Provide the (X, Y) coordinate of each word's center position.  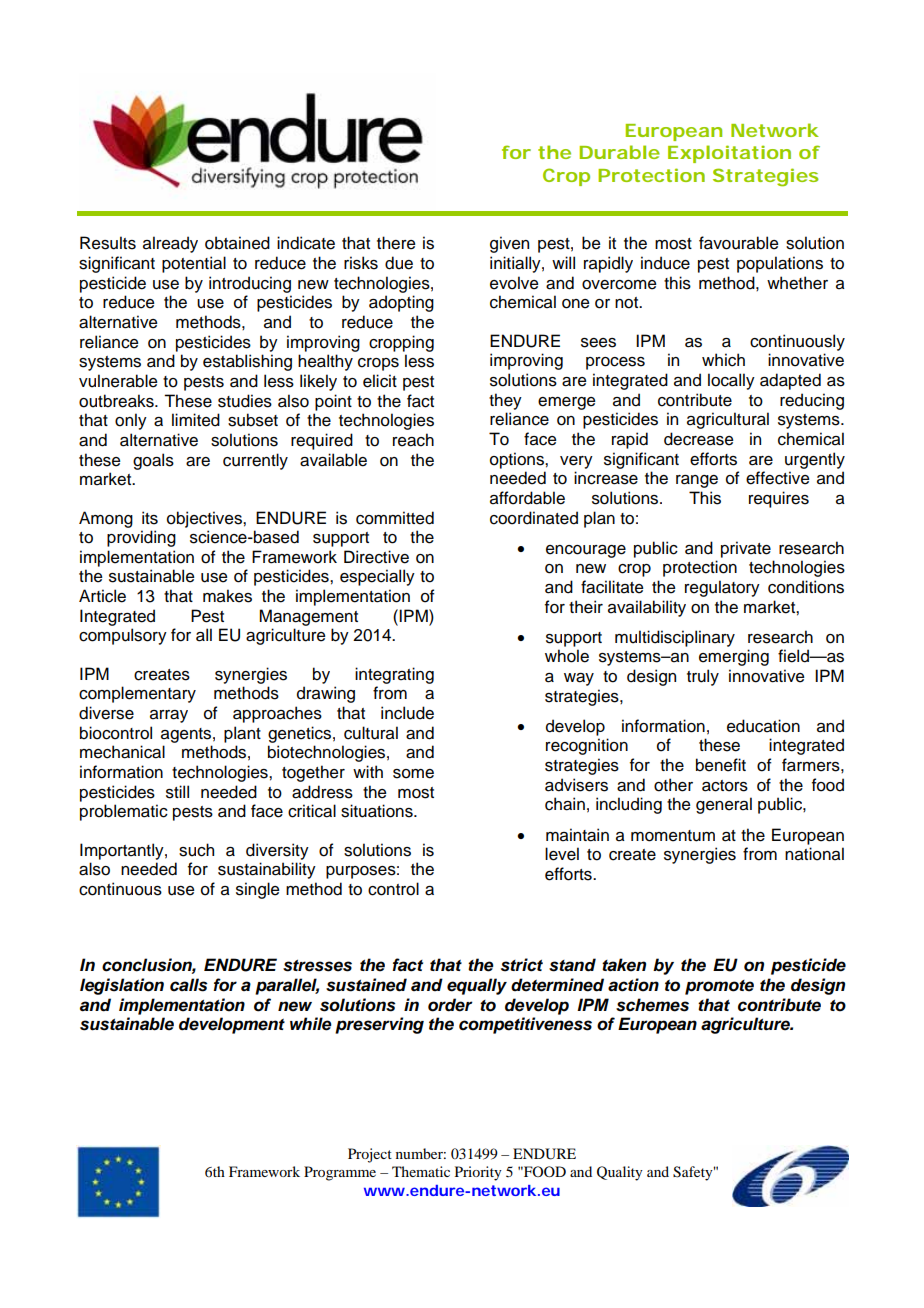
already (170, 244)
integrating (394, 675)
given (509, 244)
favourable (739, 243)
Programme (340, 1173)
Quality (620, 1173)
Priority (478, 1173)
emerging (734, 657)
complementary (137, 694)
